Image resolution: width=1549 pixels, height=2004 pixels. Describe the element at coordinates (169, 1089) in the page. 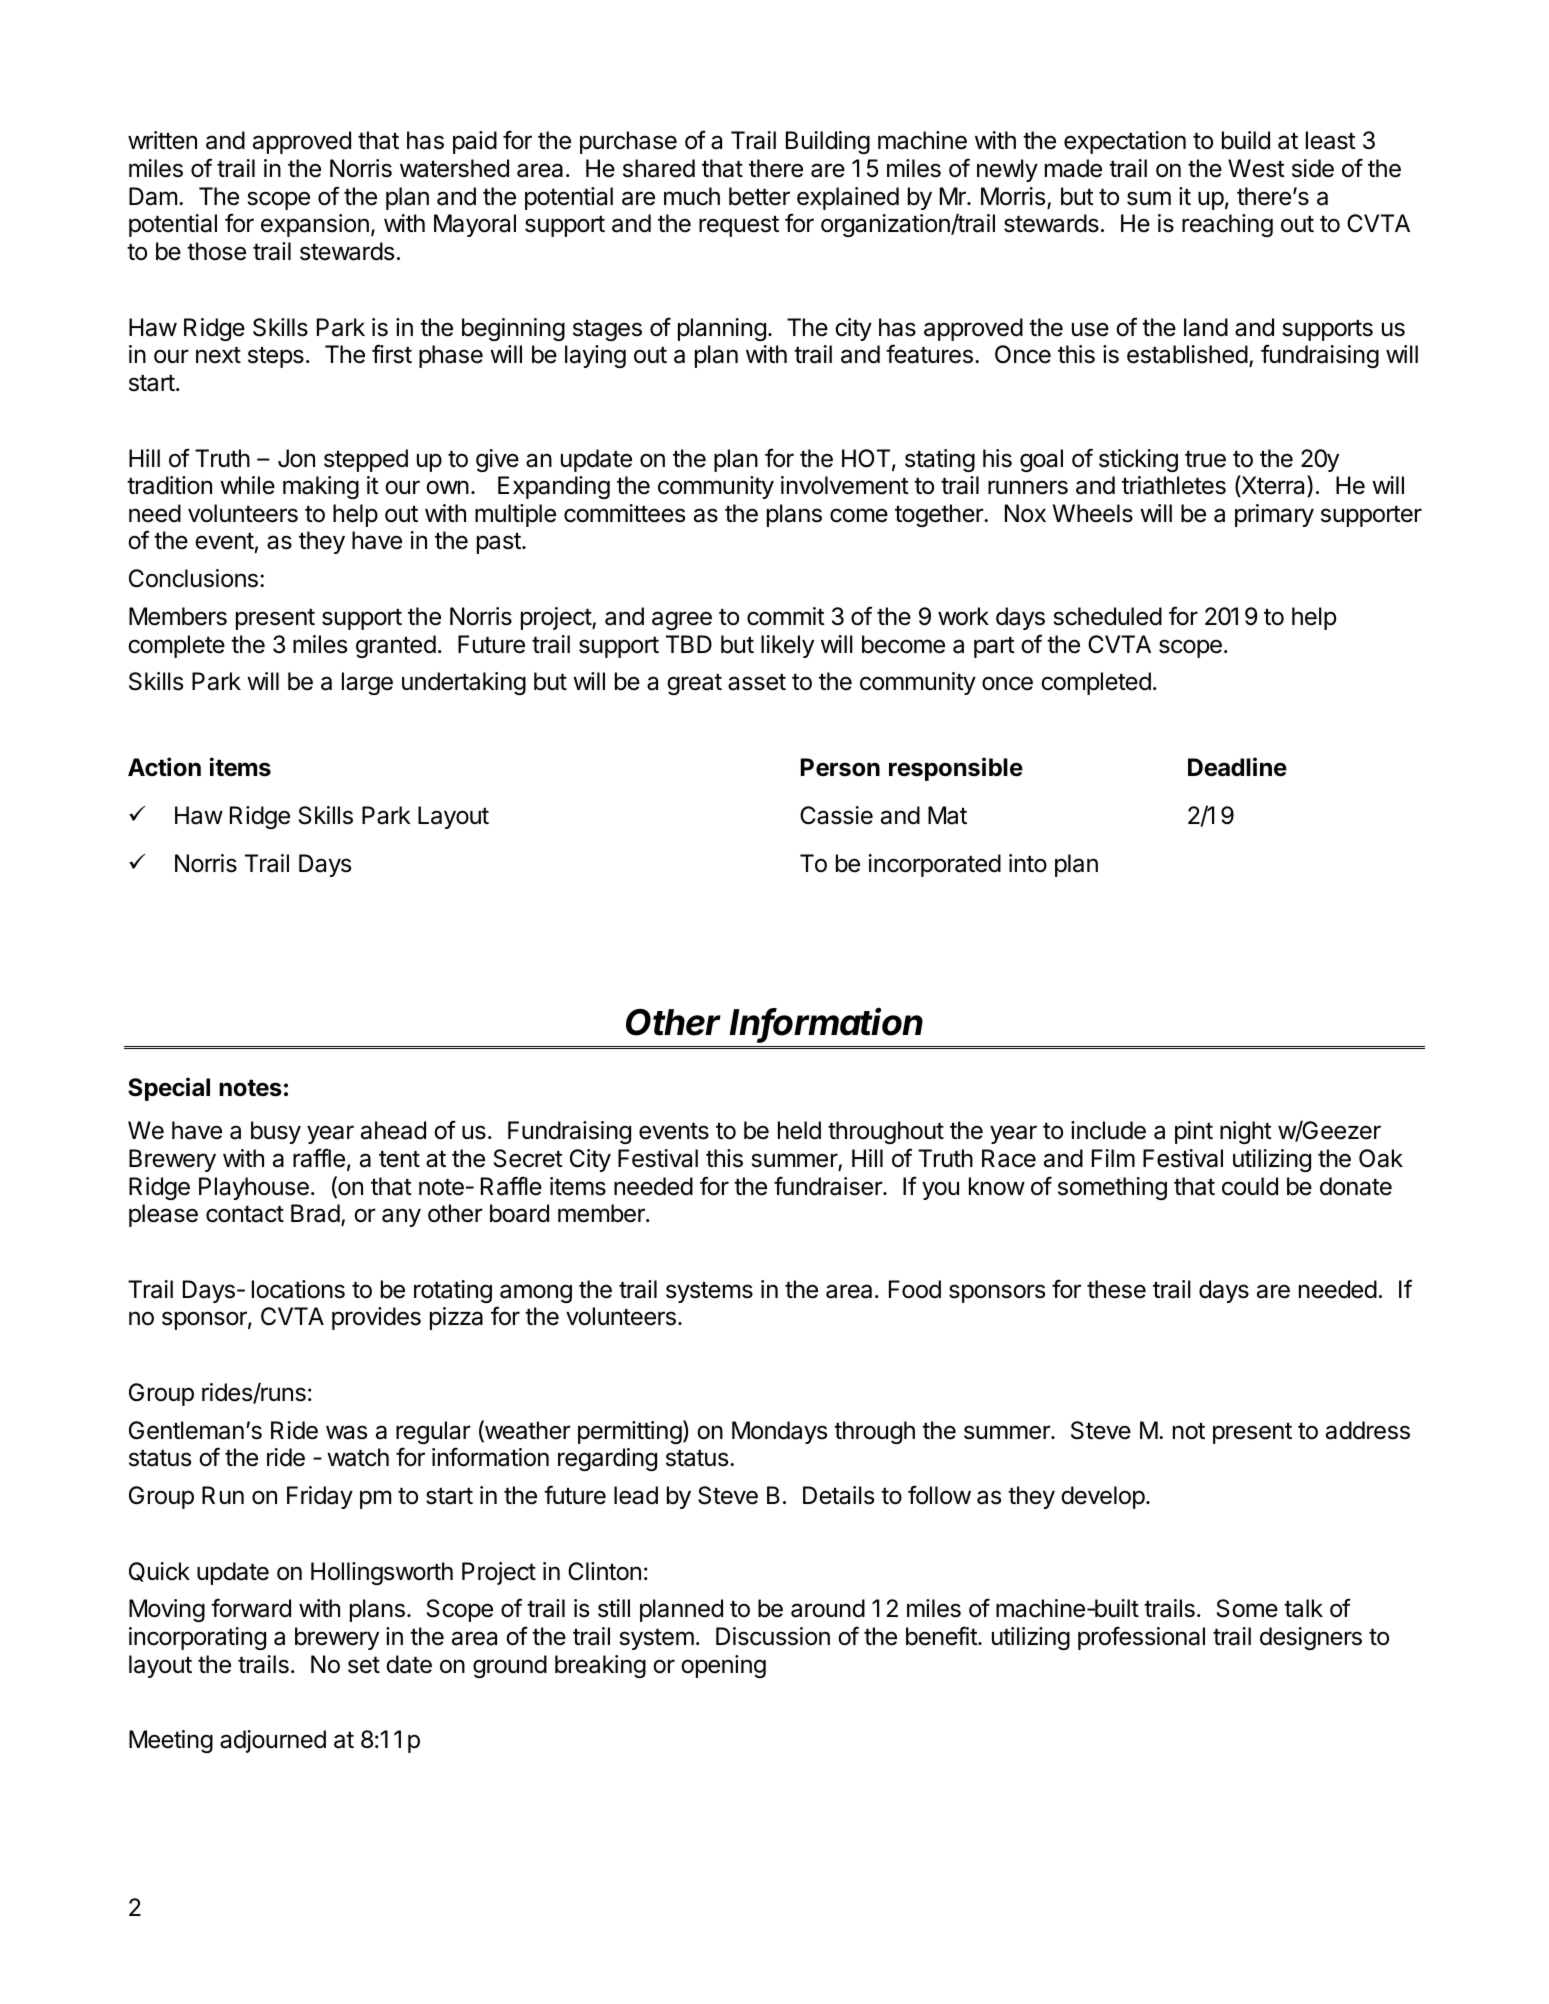

I see `Special` at that location.
